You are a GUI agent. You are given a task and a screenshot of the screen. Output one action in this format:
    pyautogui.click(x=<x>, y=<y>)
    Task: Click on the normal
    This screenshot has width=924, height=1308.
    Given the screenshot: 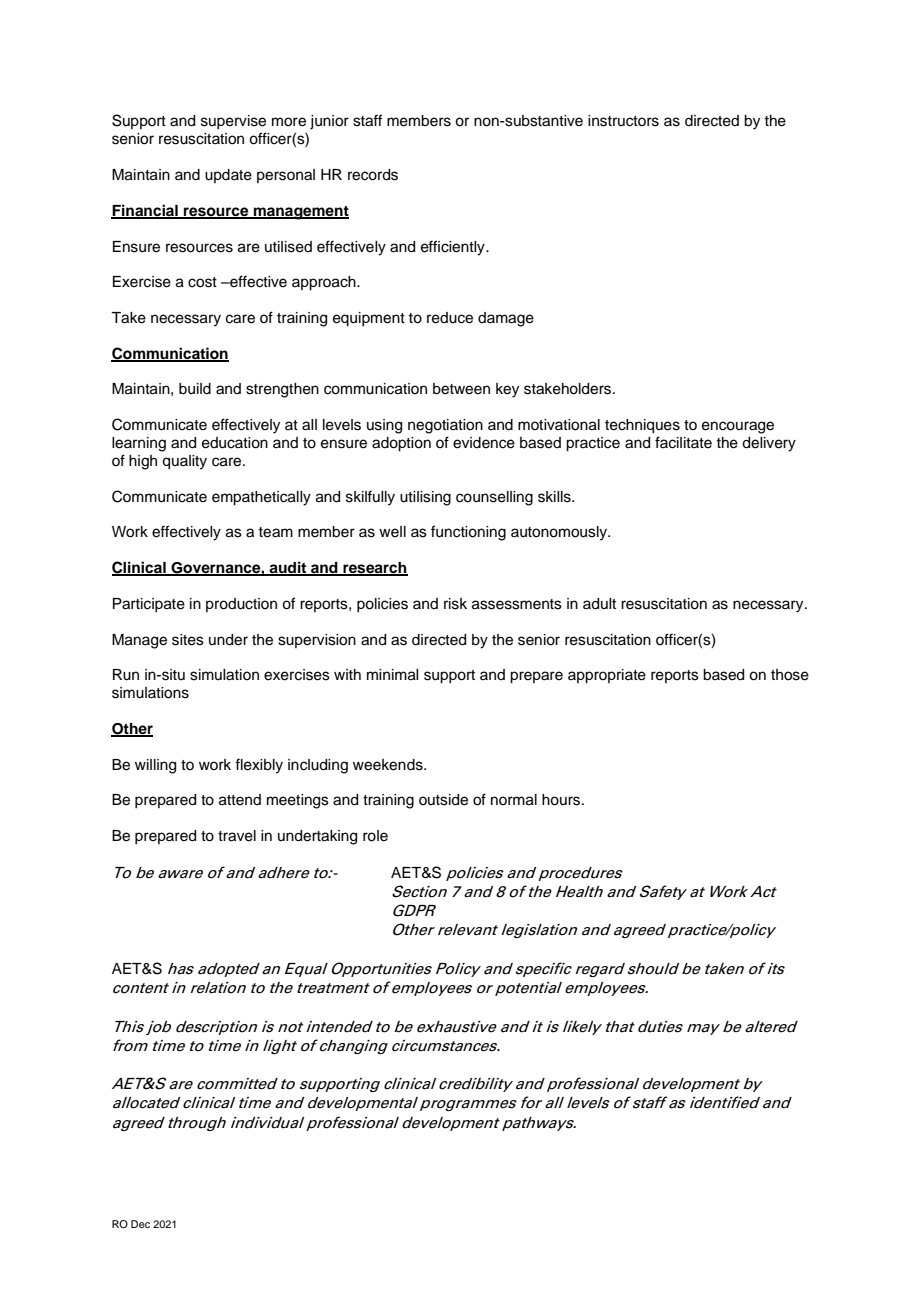 What is the action you would take?
    pyautogui.click(x=514, y=800)
